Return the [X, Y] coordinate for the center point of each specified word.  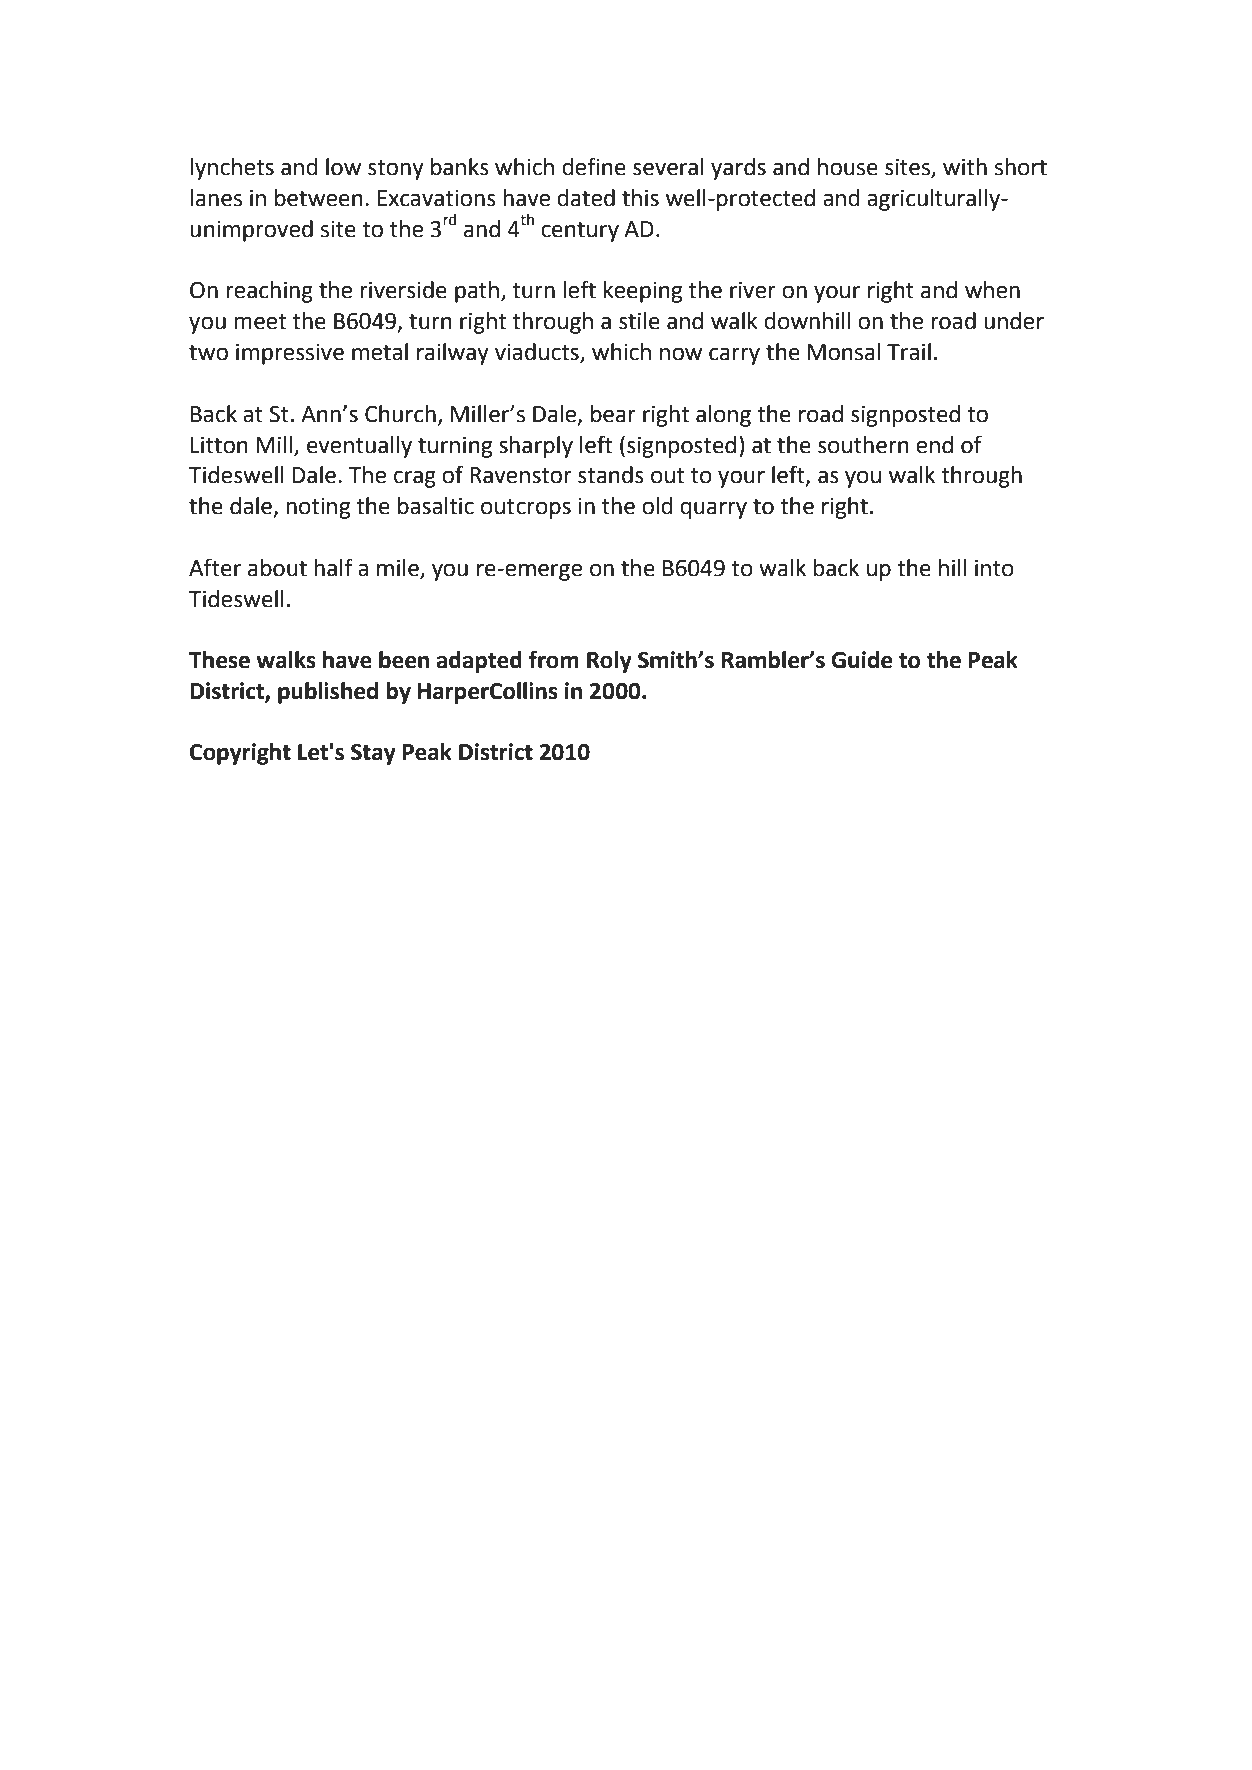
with [965, 167]
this [640, 198]
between [319, 198]
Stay [373, 754]
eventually [359, 447]
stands [611, 475]
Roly [609, 662]
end [934, 445]
